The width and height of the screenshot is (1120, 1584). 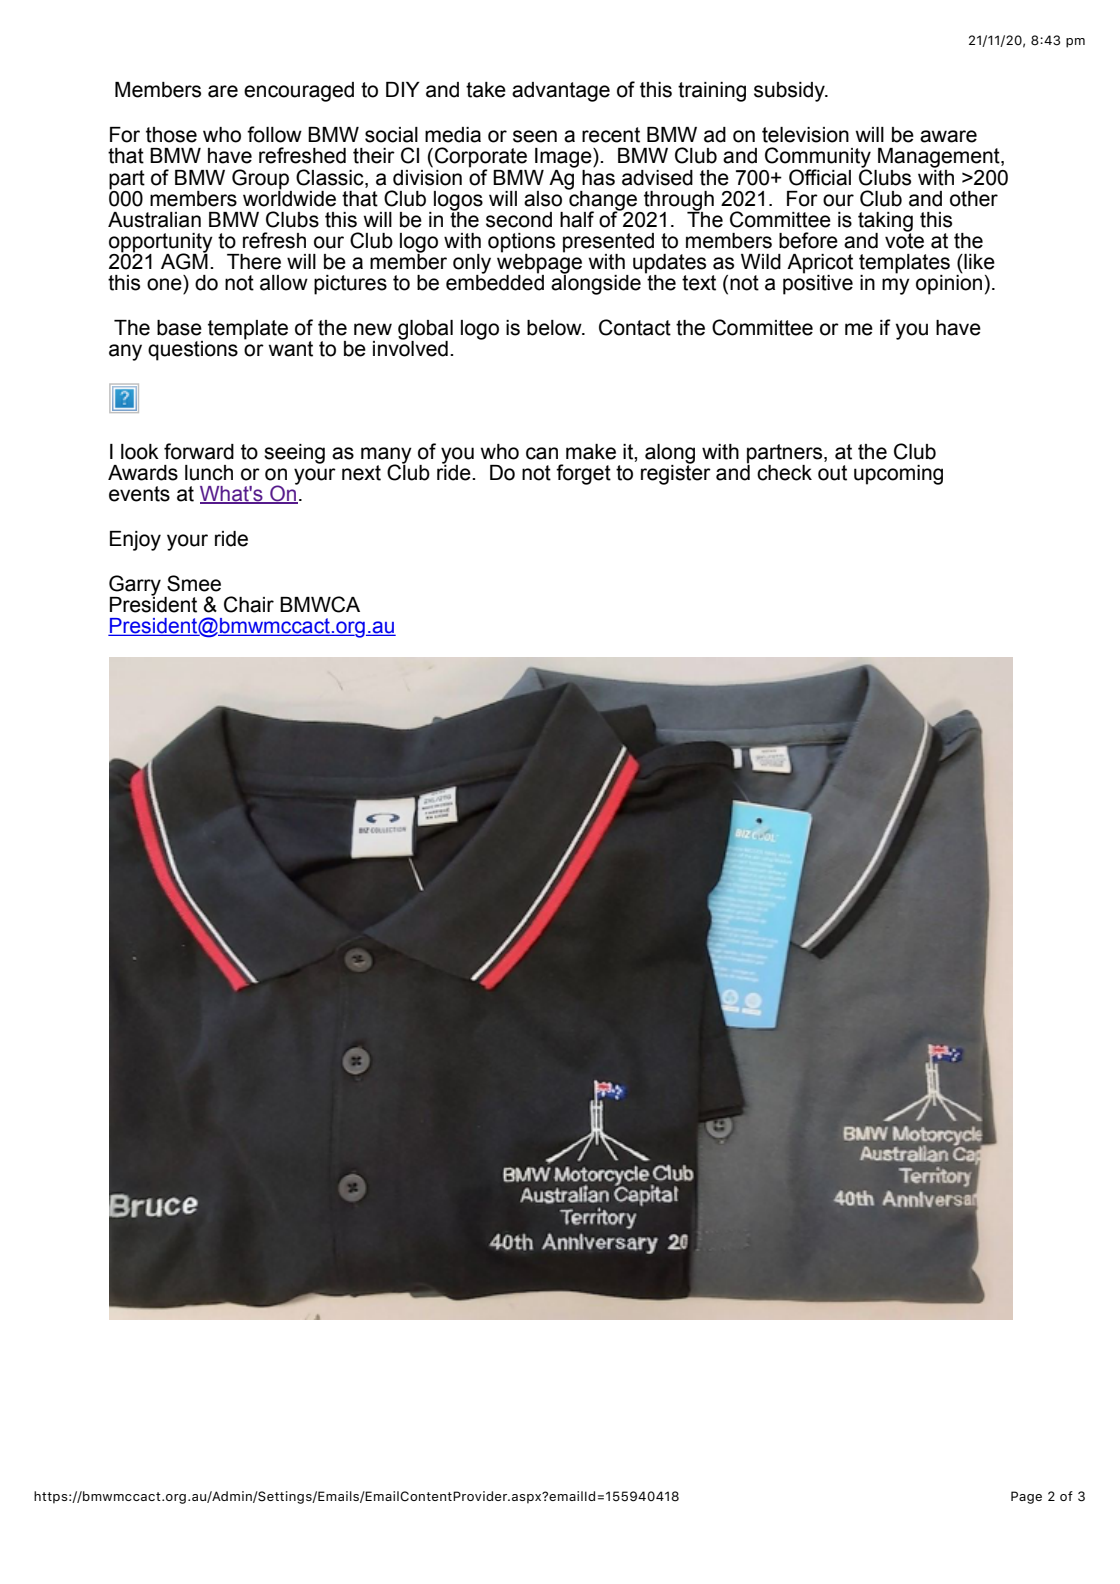 I want to click on Chair, so click(x=249, y=604).
